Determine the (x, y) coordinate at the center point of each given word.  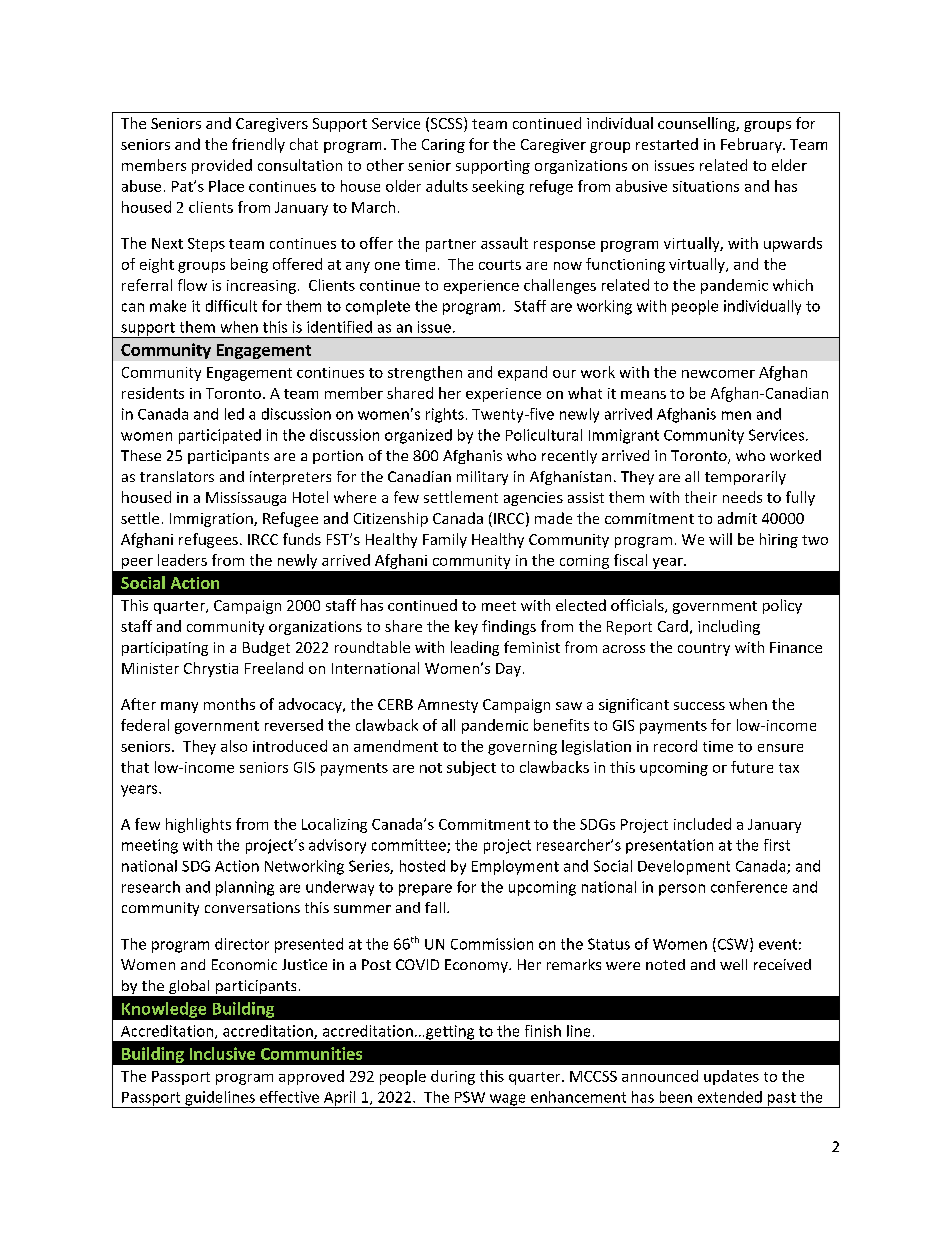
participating (165, 649)
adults (447, 186)
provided (222, 166)
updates (731, 1077)
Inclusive (222, 1053)
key (466, 627)
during (453, 1077)
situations (706, 186)
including (729, 627)
